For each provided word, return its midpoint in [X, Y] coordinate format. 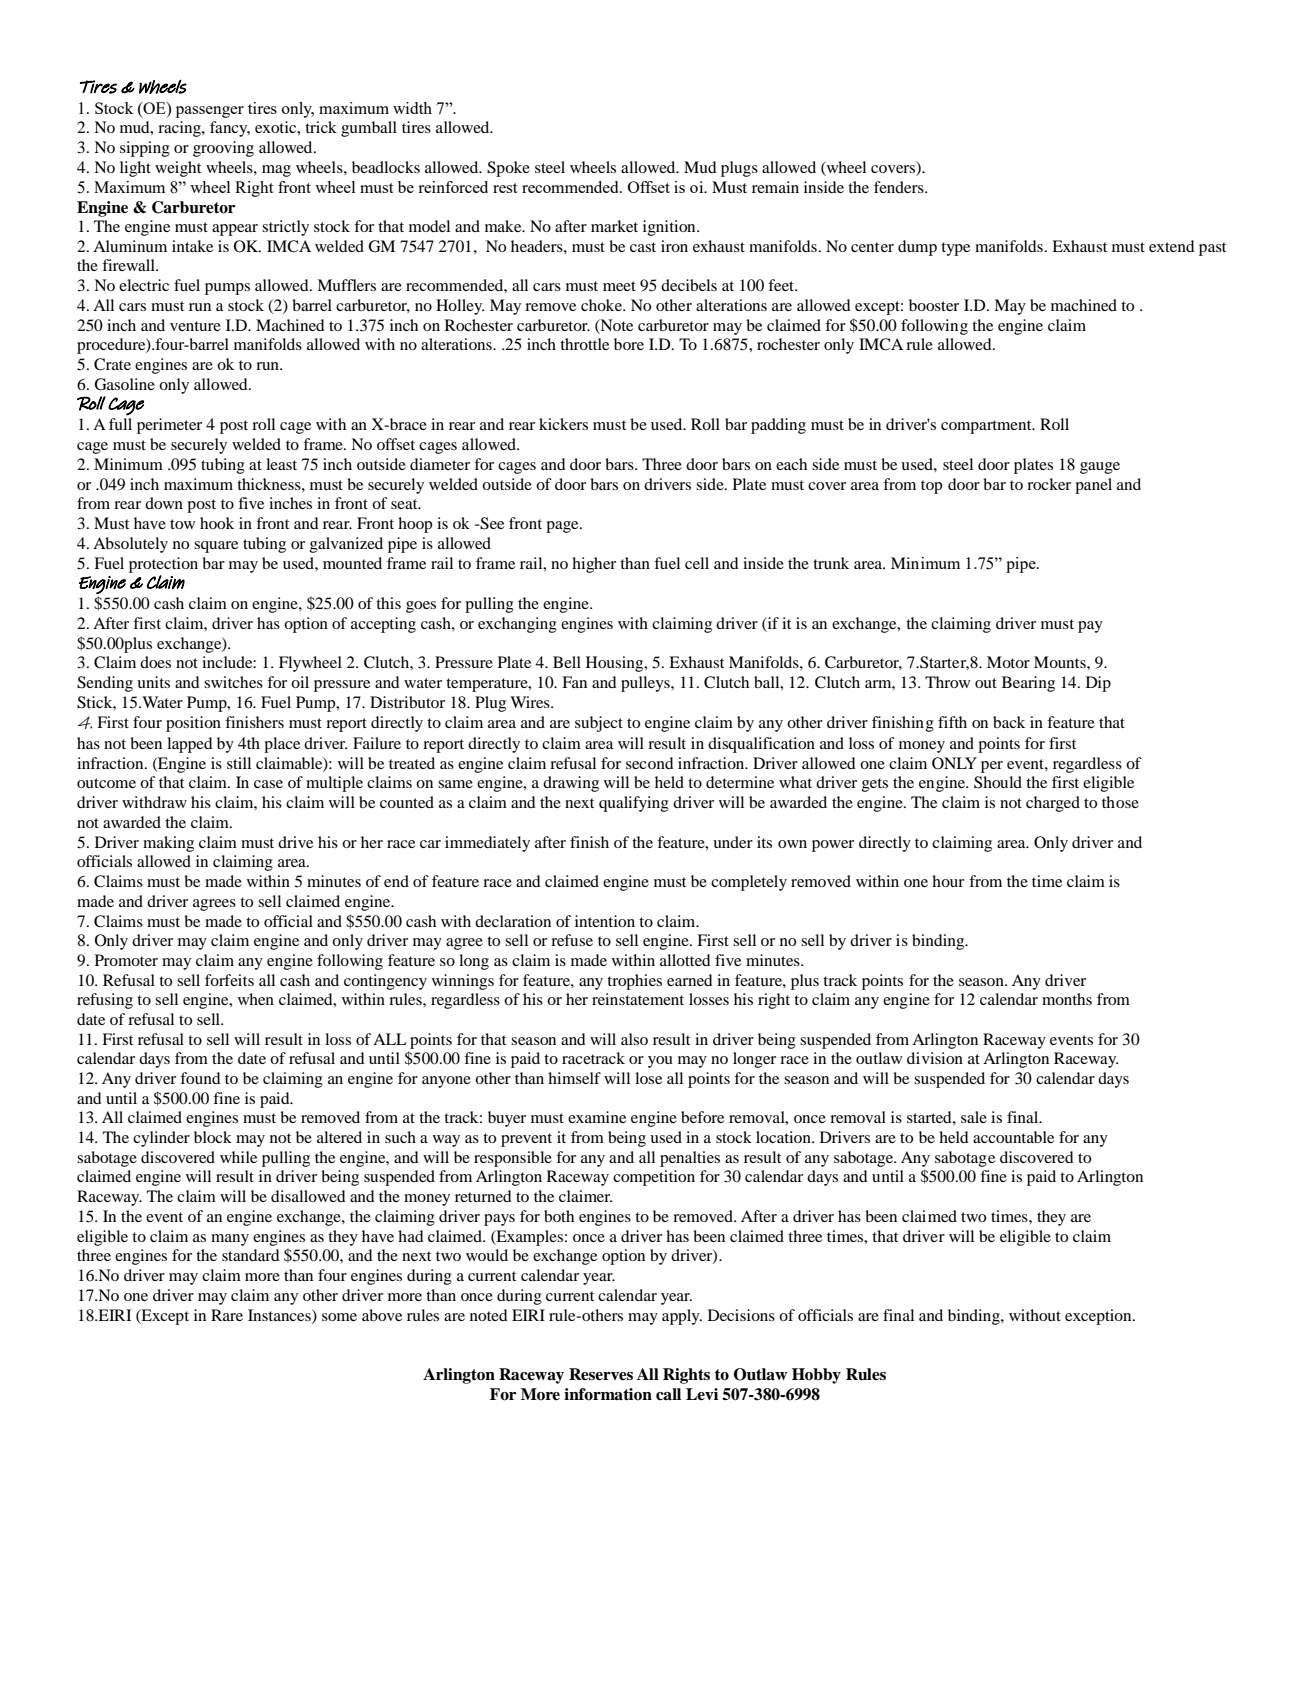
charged [1053, 804]
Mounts [1061, 662]
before [702, 1117]
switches [233, 682]
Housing [616, 664]
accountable [1013, 1137]
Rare [227, 1315]
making [168, 844]
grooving [223, 149]
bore [629, 344]
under [733, 842]
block [213, 1137]
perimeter [169, 426]
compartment [987, 427]
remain [775, 187]
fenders [900, 187]
